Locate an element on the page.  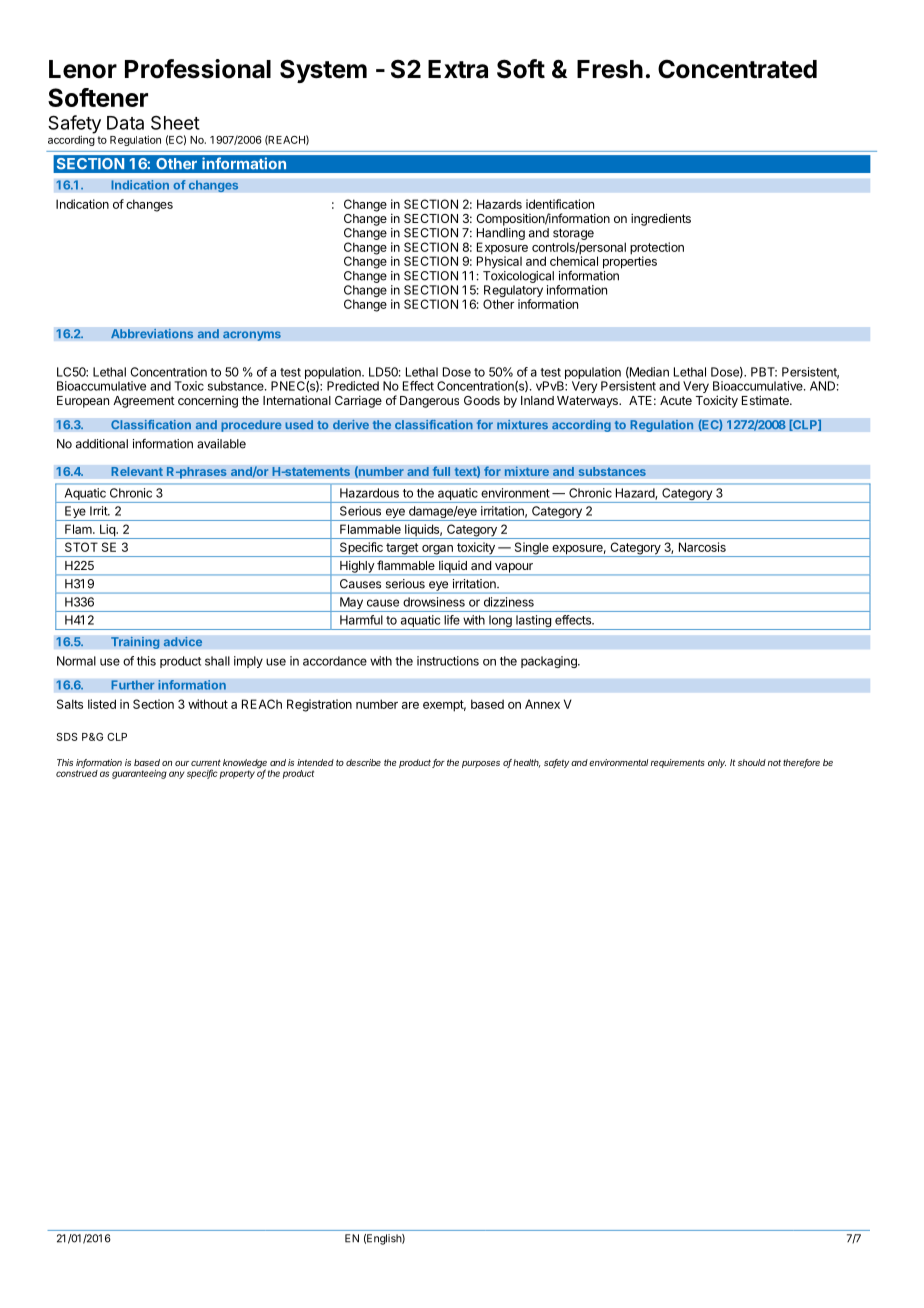
Extra is located at coordinates (458, 69).
